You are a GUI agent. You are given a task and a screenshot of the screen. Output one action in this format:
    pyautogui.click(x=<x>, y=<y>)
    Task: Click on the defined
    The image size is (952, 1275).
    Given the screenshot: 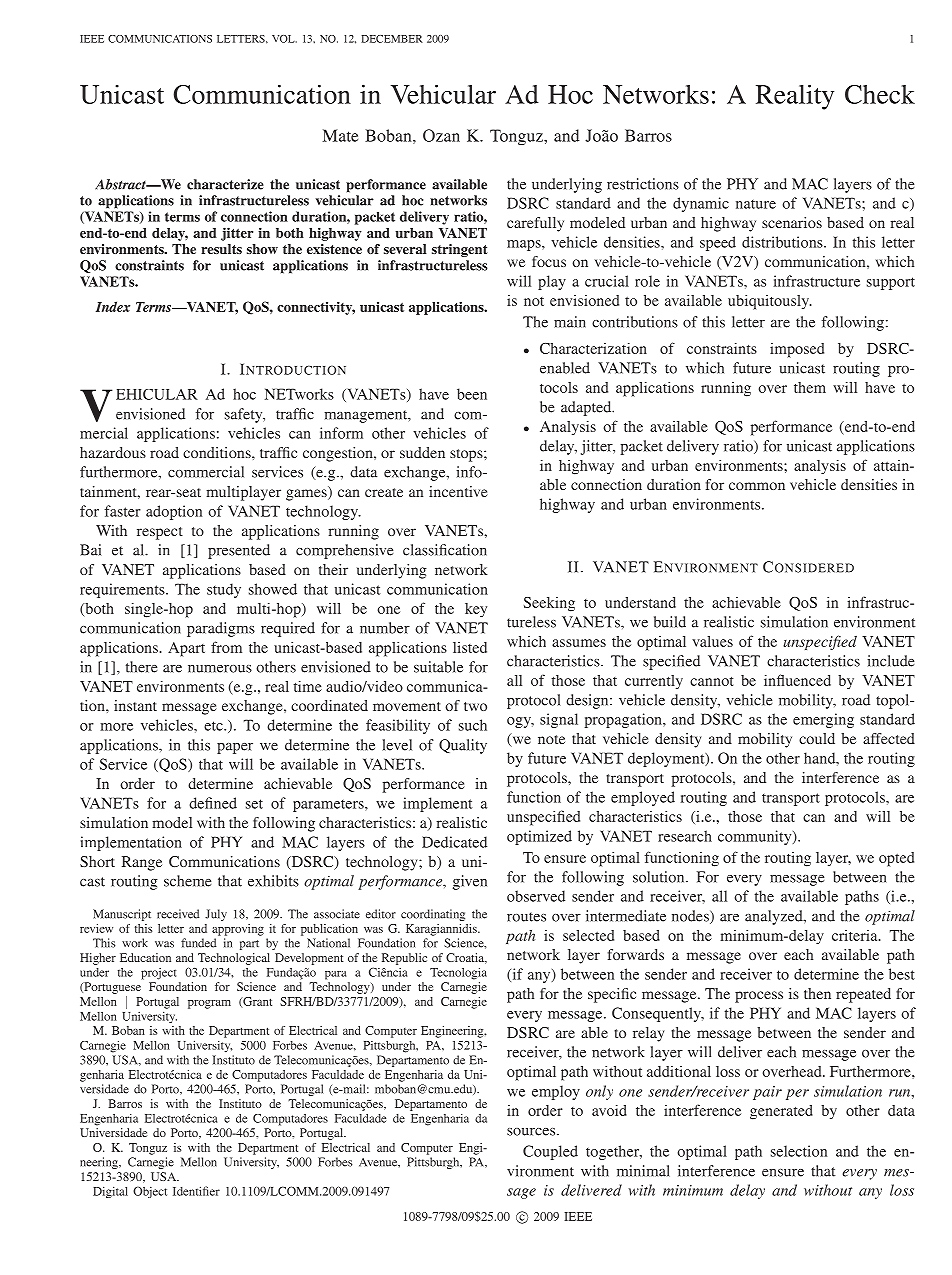 What is the action you would take?
    pyautogui.click(x=213, y=803)
